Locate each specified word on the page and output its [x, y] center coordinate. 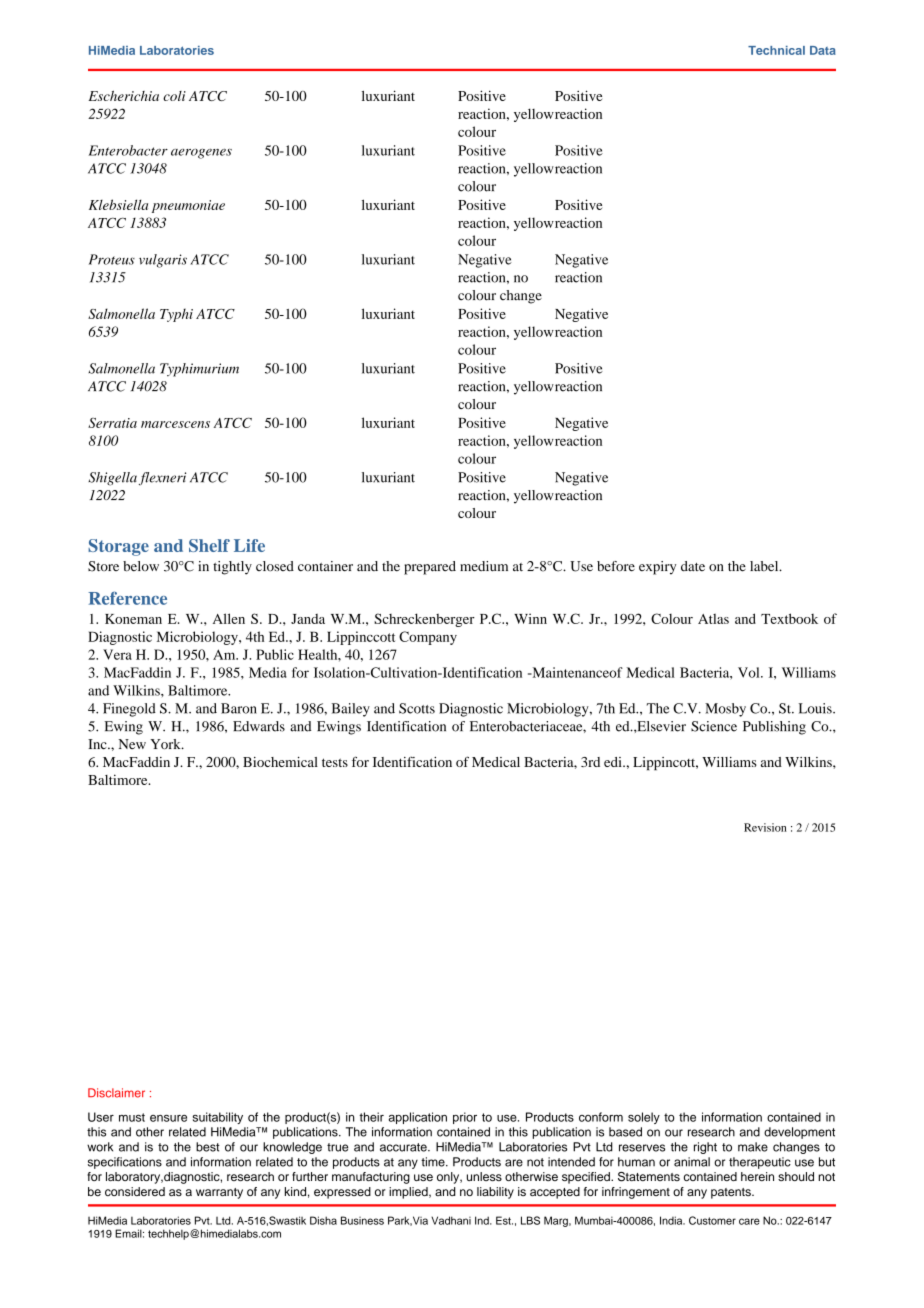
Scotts [417, 708]
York [166, 744]
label [765, 566]
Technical [776, 50]
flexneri [162, 478]
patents [732, 1193]
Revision [765, 827]
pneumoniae [188, 206]
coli [174, 96]
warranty [219, 1193]
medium [484, 566]
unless [484, 1176]
